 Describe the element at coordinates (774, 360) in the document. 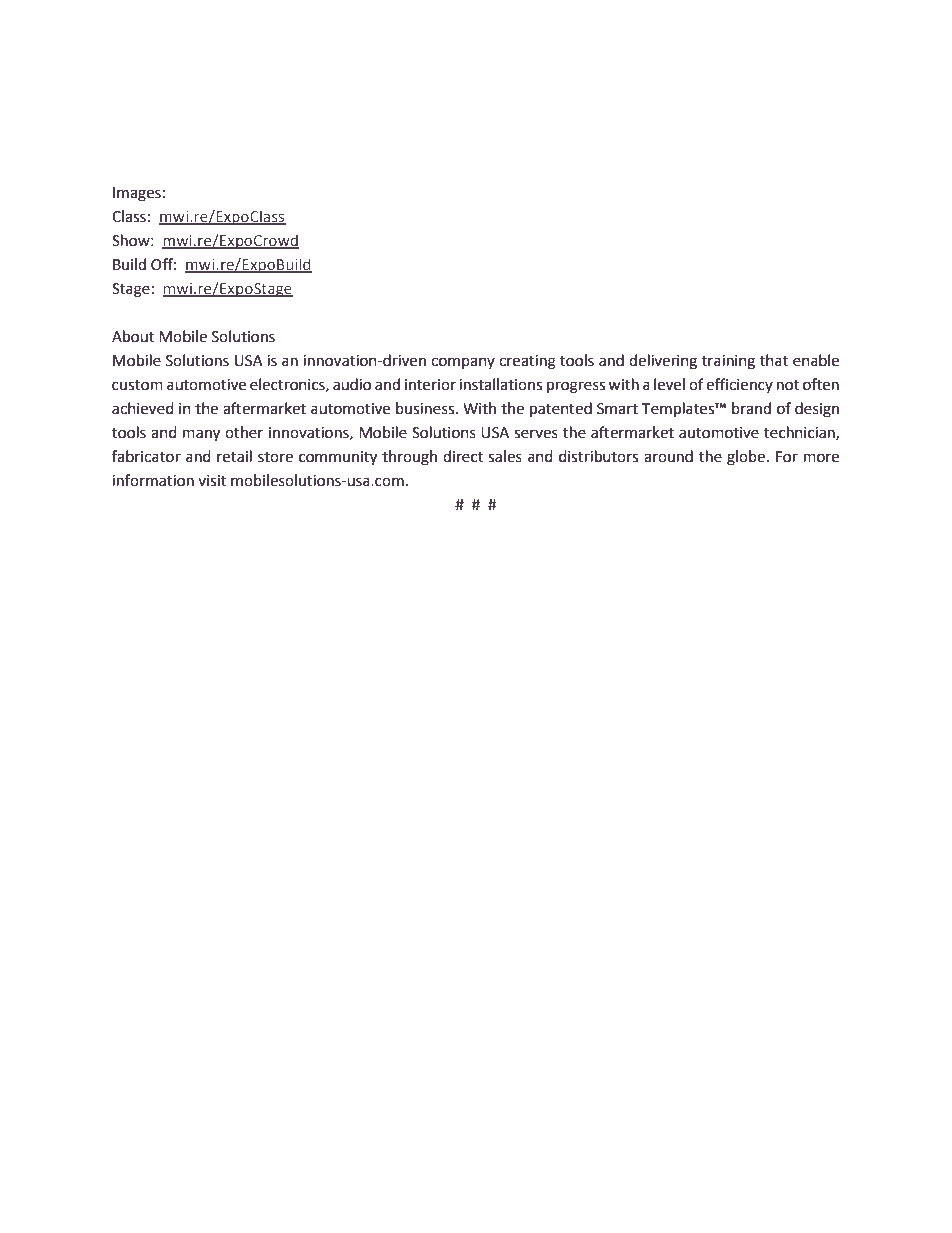

I see `that` at that location.
